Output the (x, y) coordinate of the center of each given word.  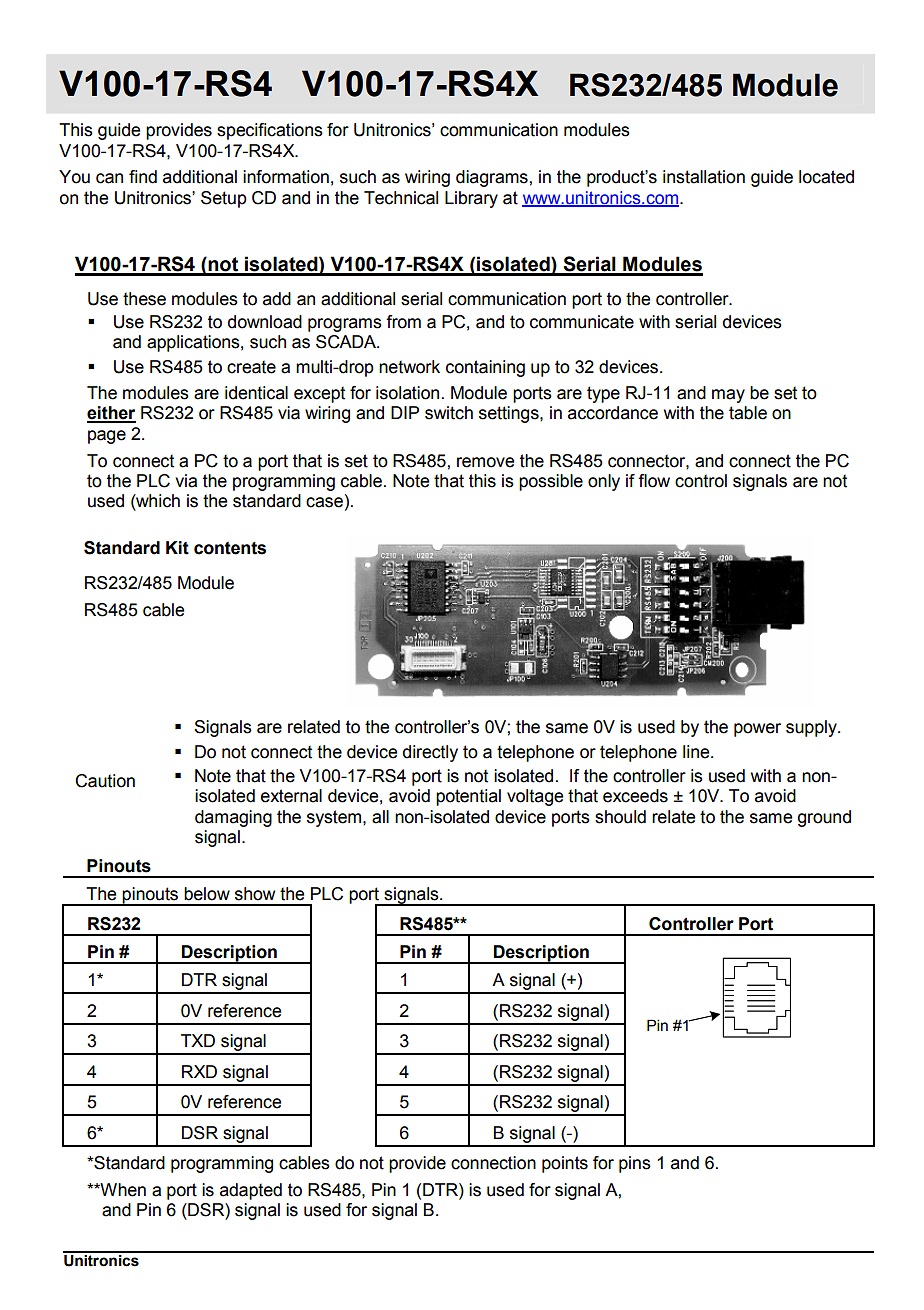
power (757, 730)
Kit (177, 548)
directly (430, 753)
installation (704, 177)
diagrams (493, 178)
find (143, 177)
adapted (251, 1191)
